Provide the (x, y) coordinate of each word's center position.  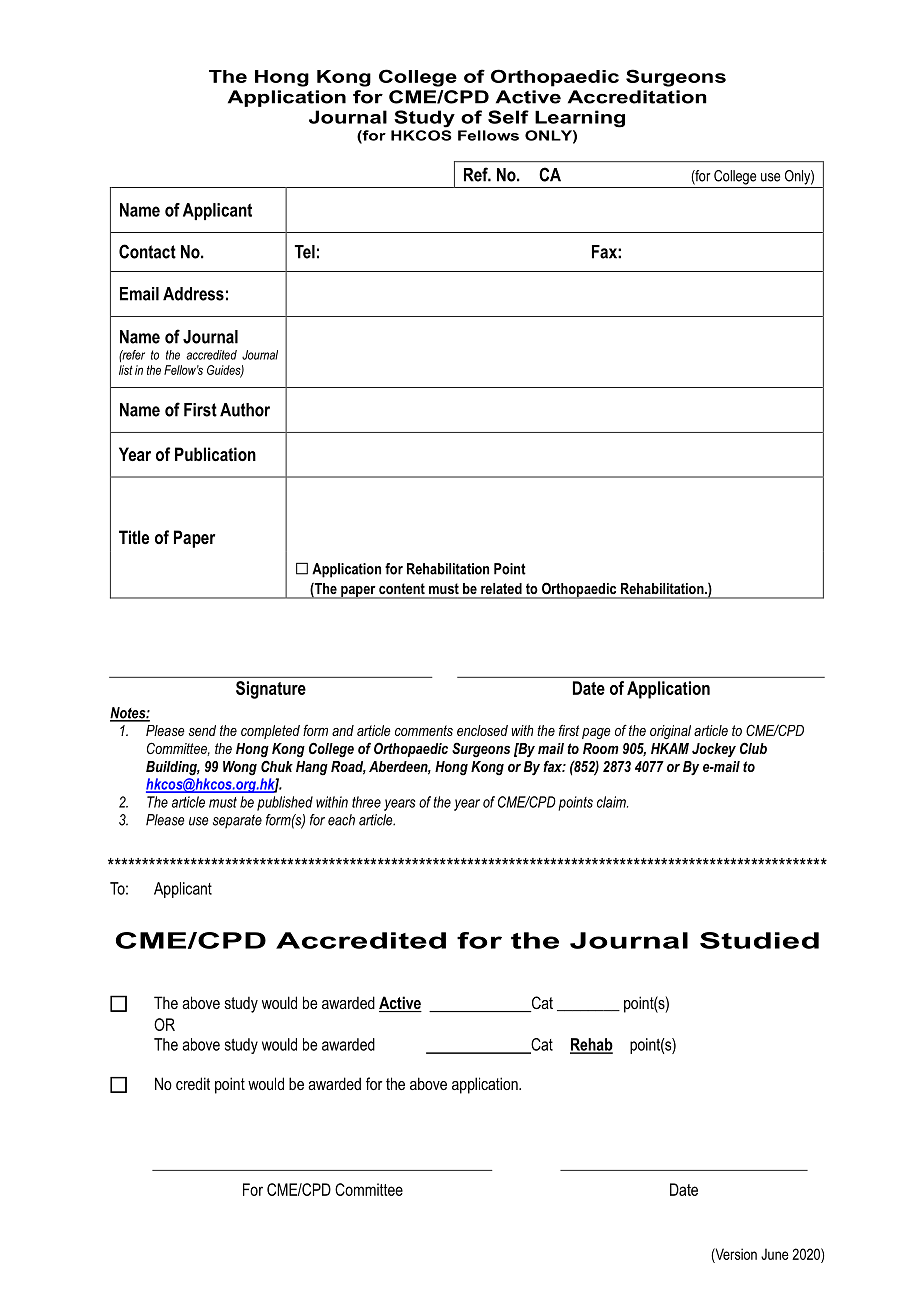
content (402, 589)
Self (508, 117)
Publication (215, 454)
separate (237, 821)
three (366, 802)
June (775, 1254)
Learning (580, 119)
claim (612, 802)
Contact (147, 251)
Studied (759, 940)
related (501, 588)
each (341, 820)
